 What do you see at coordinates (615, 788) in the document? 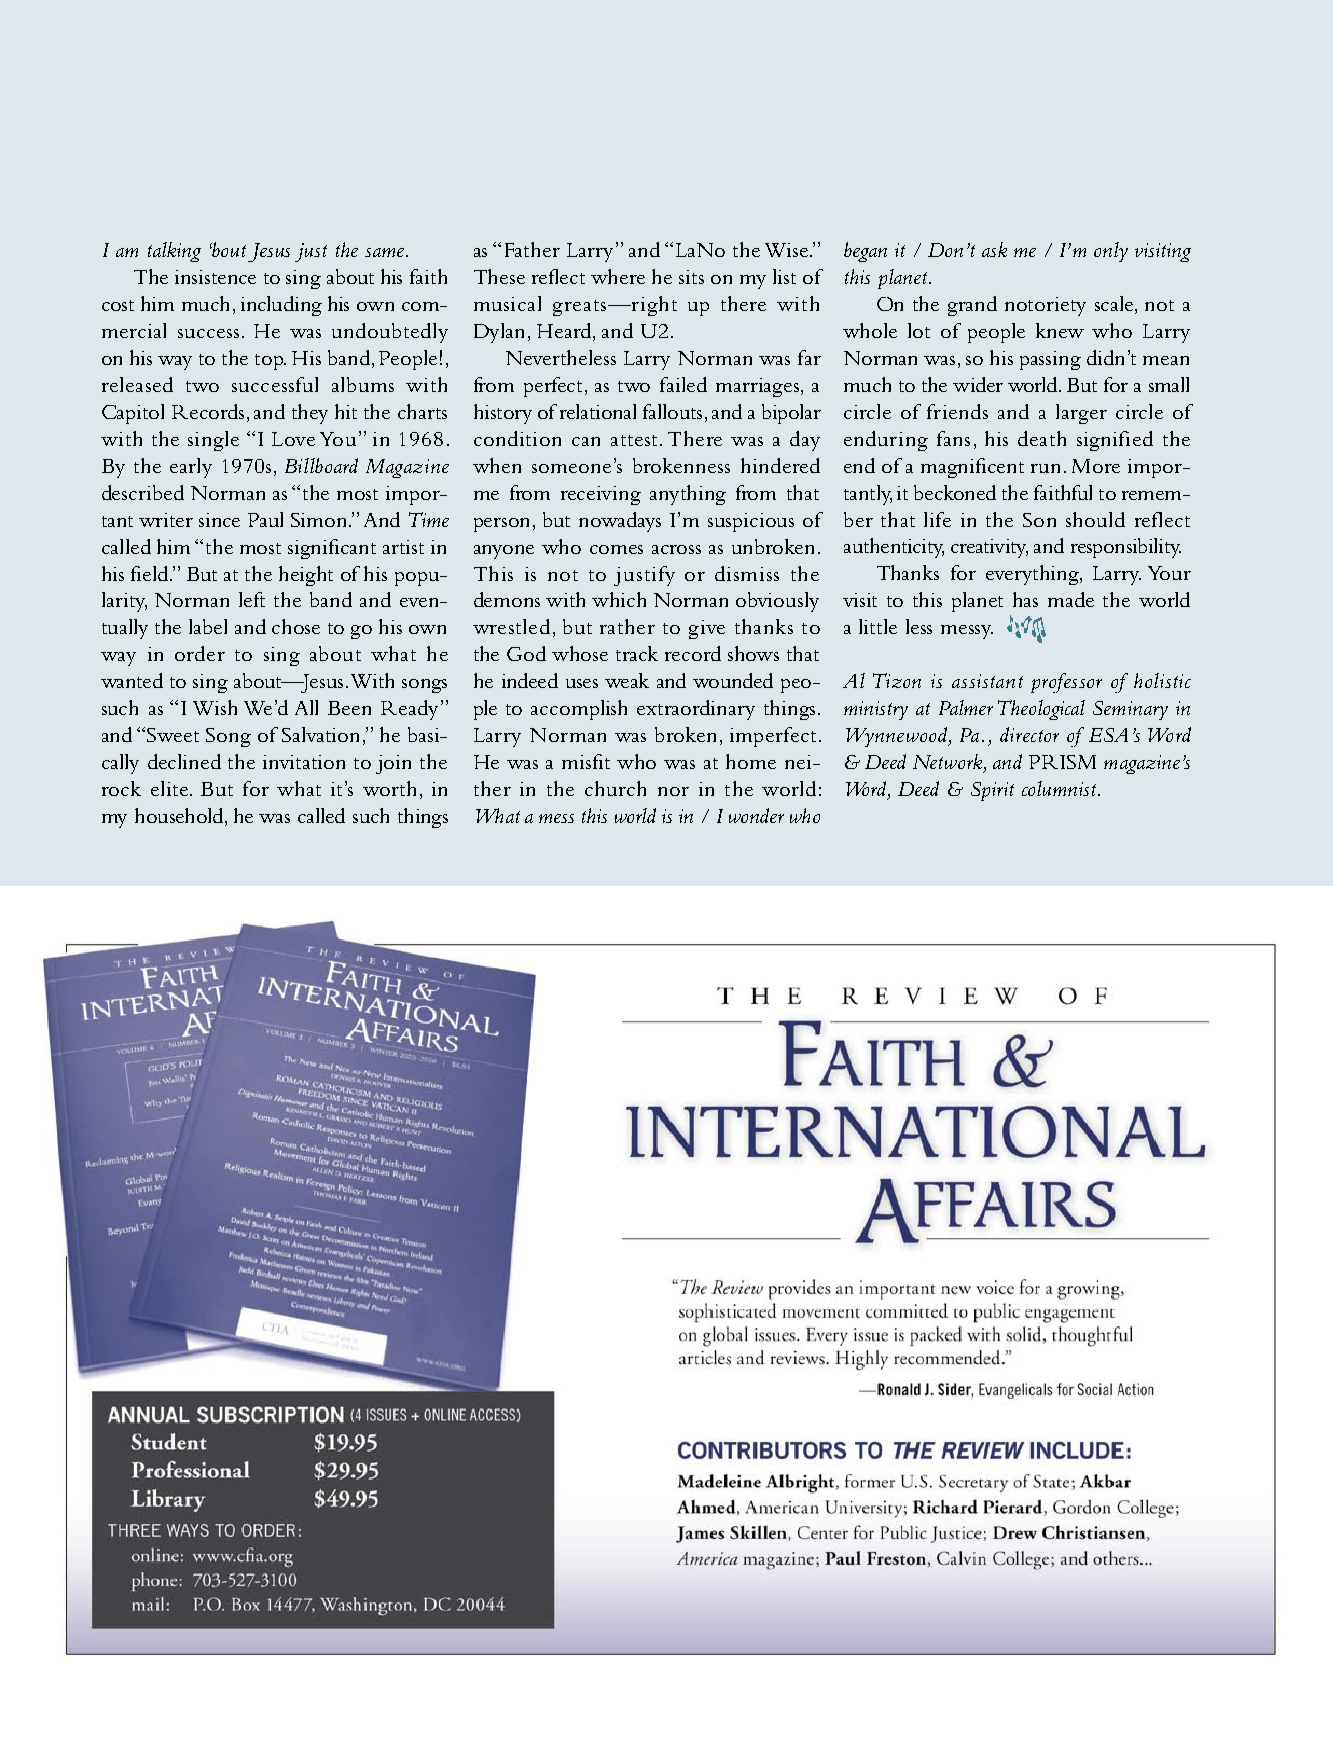
I see `church` at bounding box center [615, 788].
